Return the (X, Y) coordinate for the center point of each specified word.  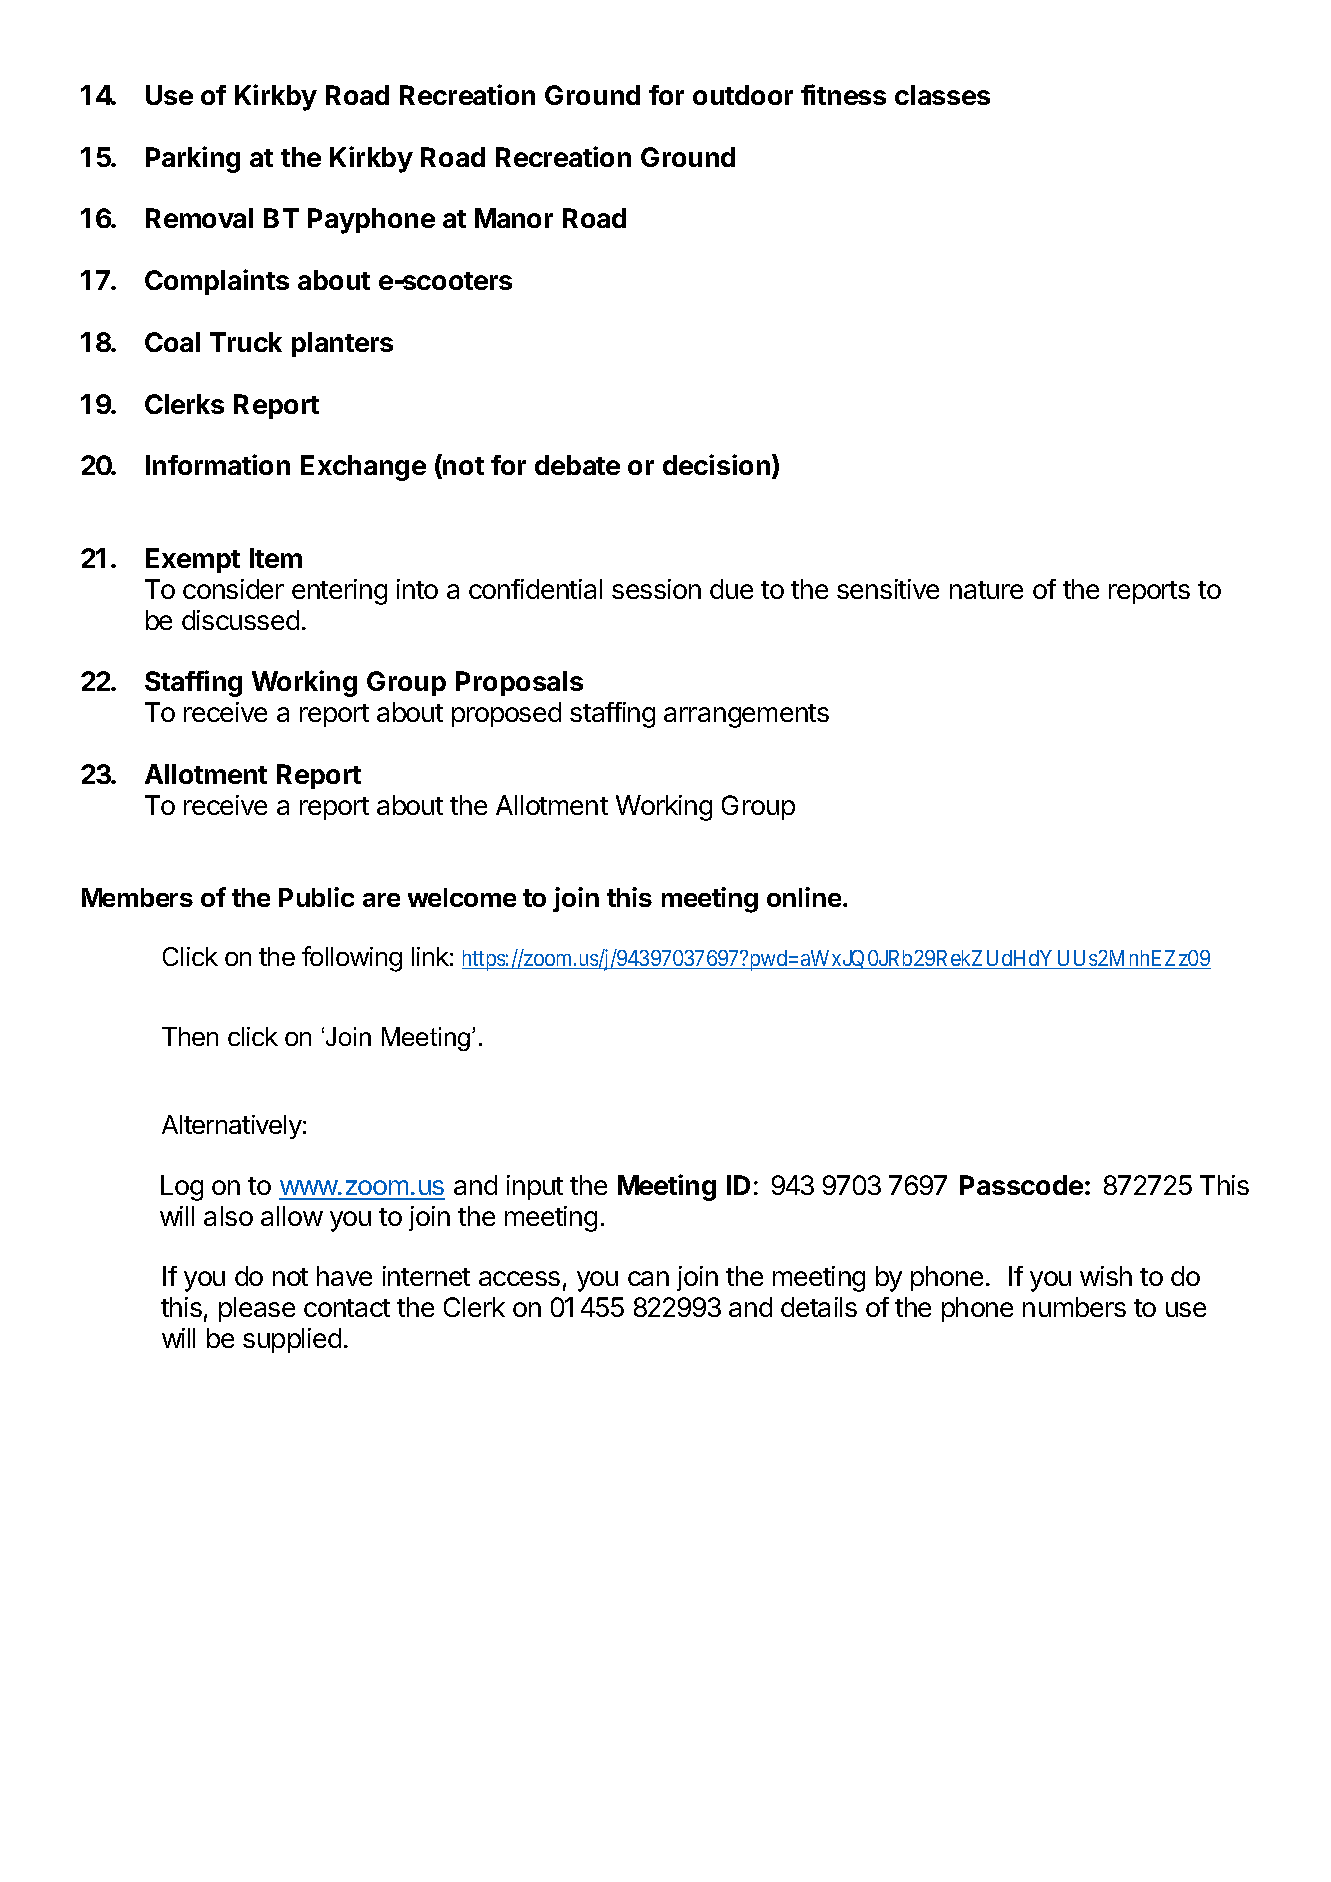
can (648, 1278)
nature (986, 590)
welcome (462, 897)
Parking (193, 159)
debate (577, 465)
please (257, 1309)
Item (276, 558)
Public (316, 897)
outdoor (743, 95)
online (805, 897)
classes (942, 95)
